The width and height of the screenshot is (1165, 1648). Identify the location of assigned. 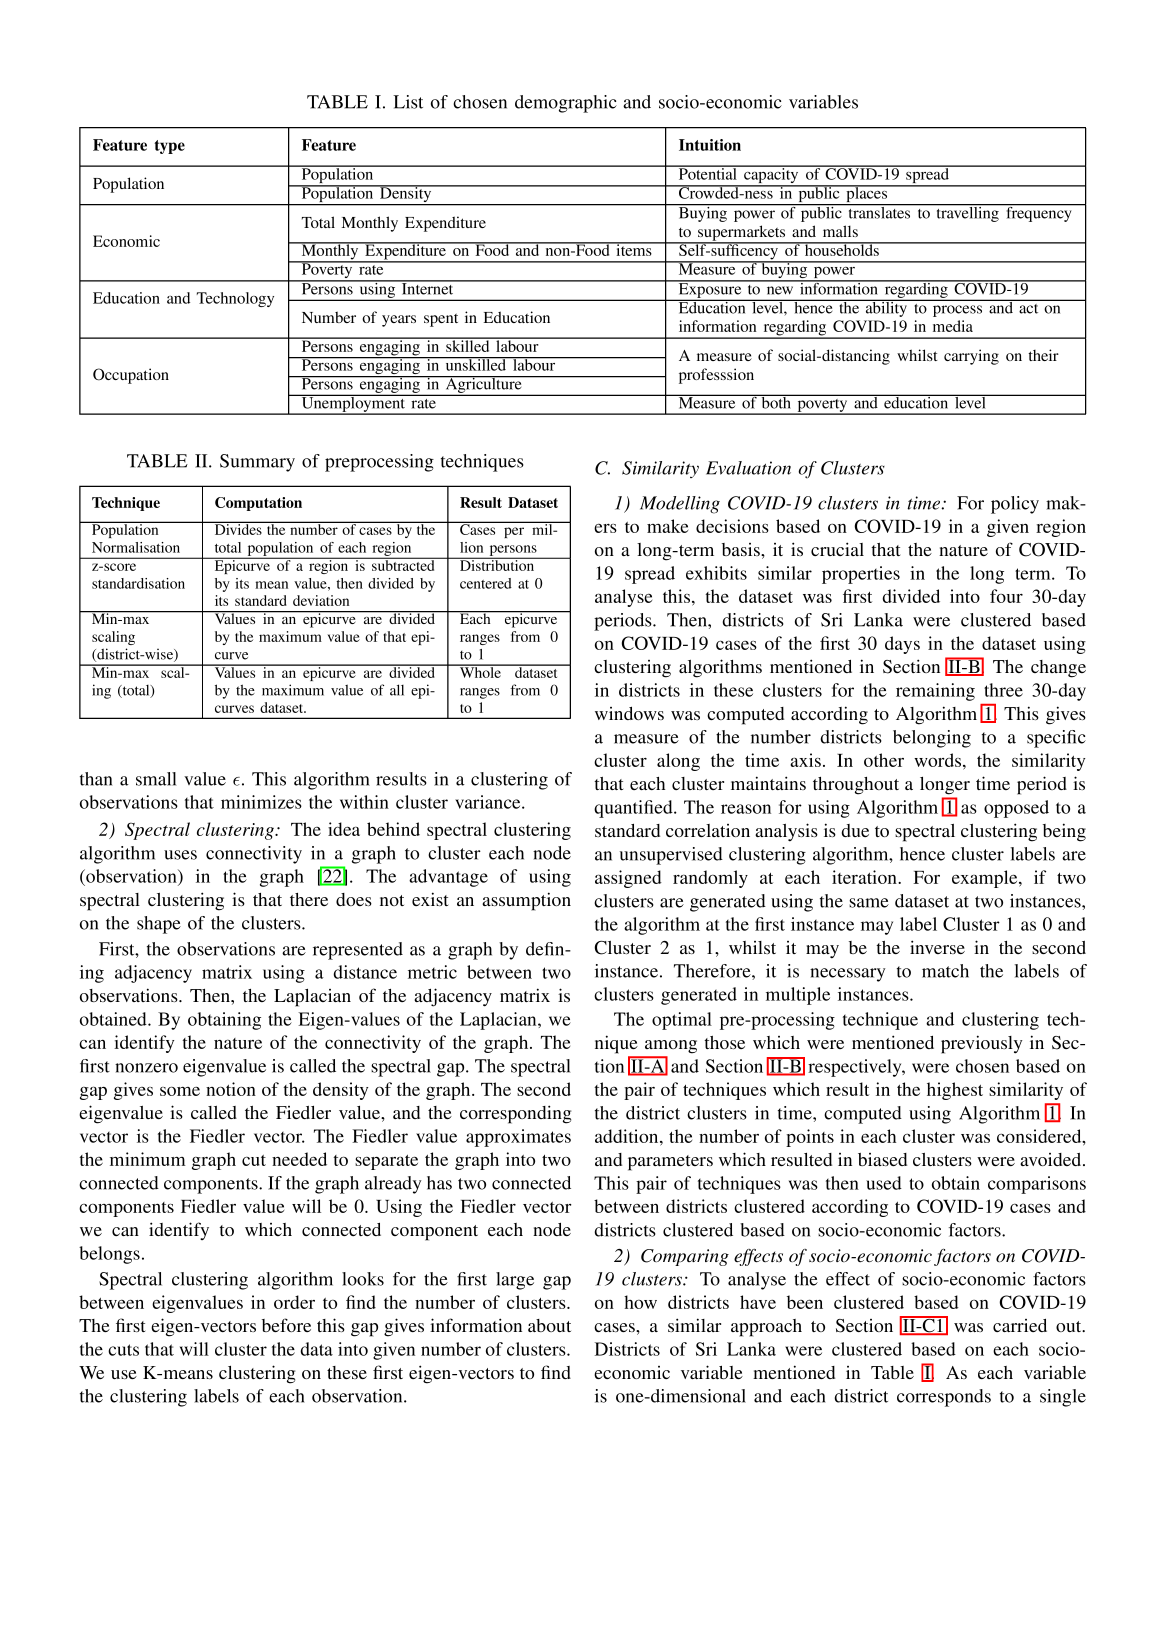
(628, 879).
